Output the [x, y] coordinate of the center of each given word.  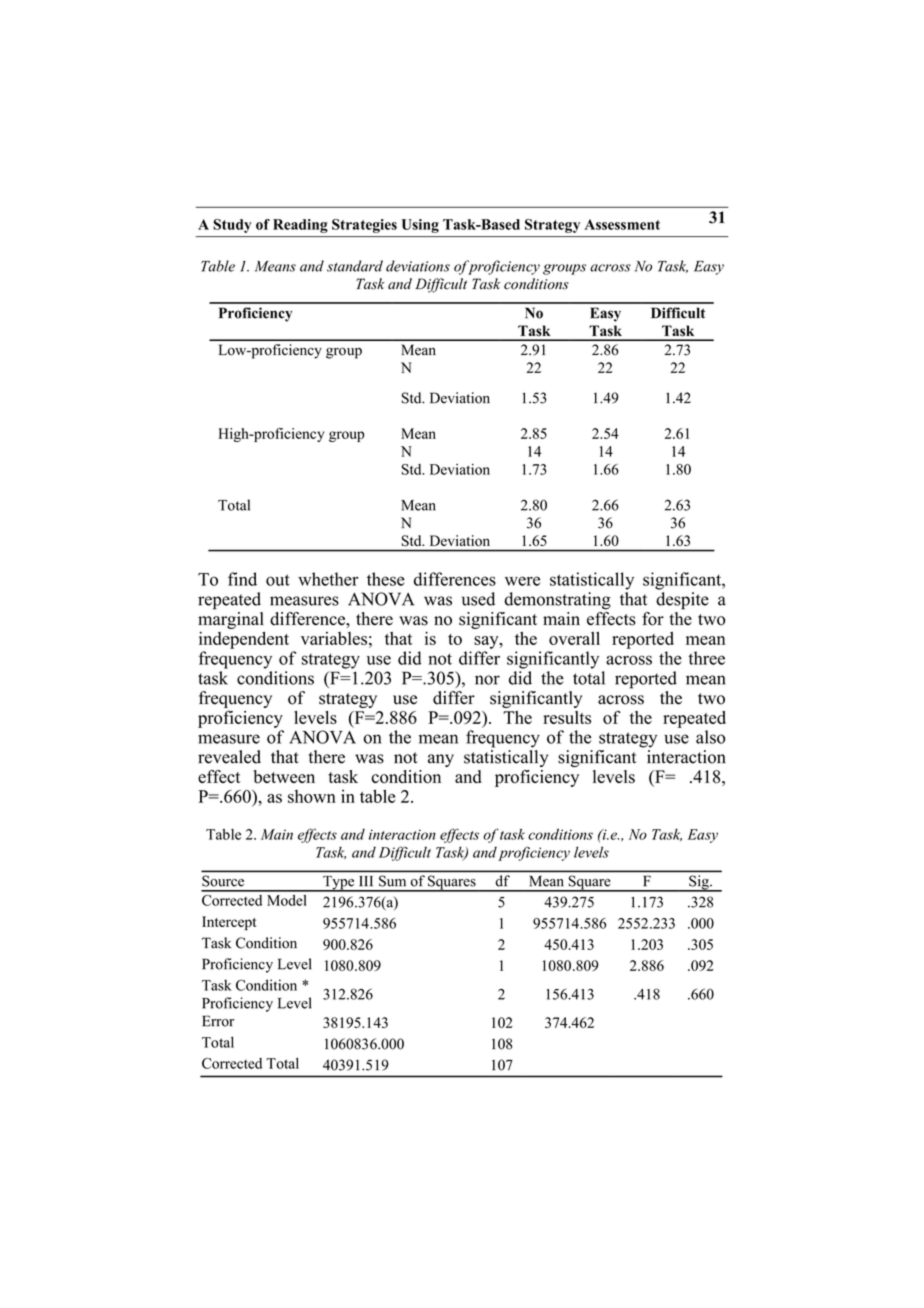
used [478, 599]
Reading [300, 226]
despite [682, 601]
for [653, 619]
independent [244, 640]
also [710, 737]
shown [312, 796]
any [441, 760]
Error [218, 1021]
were [522, 581]
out [278, 580]
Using [420, 226]
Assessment [622, 224]
